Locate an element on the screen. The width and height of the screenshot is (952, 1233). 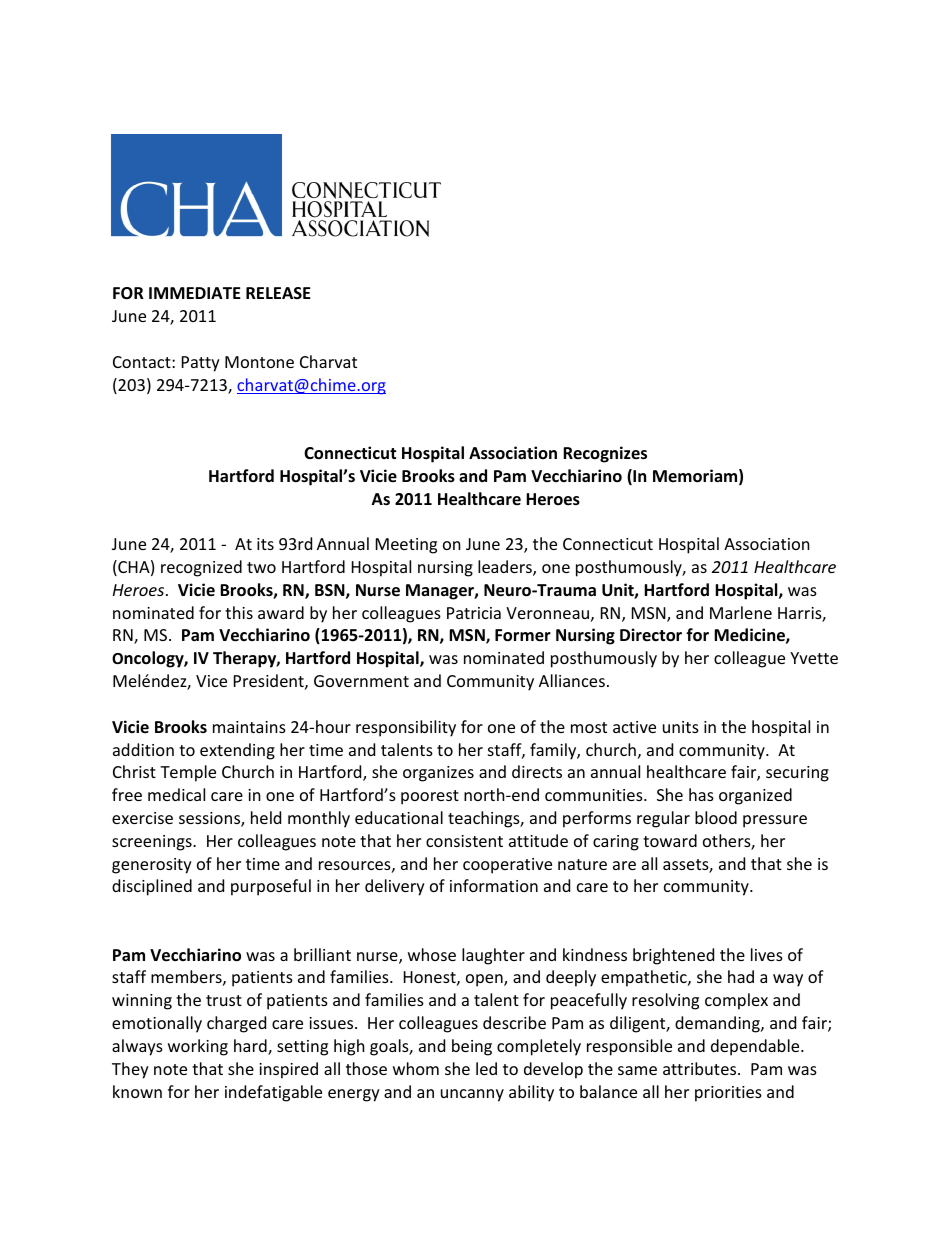
Recognizes is located at coordinates (605, 454).
